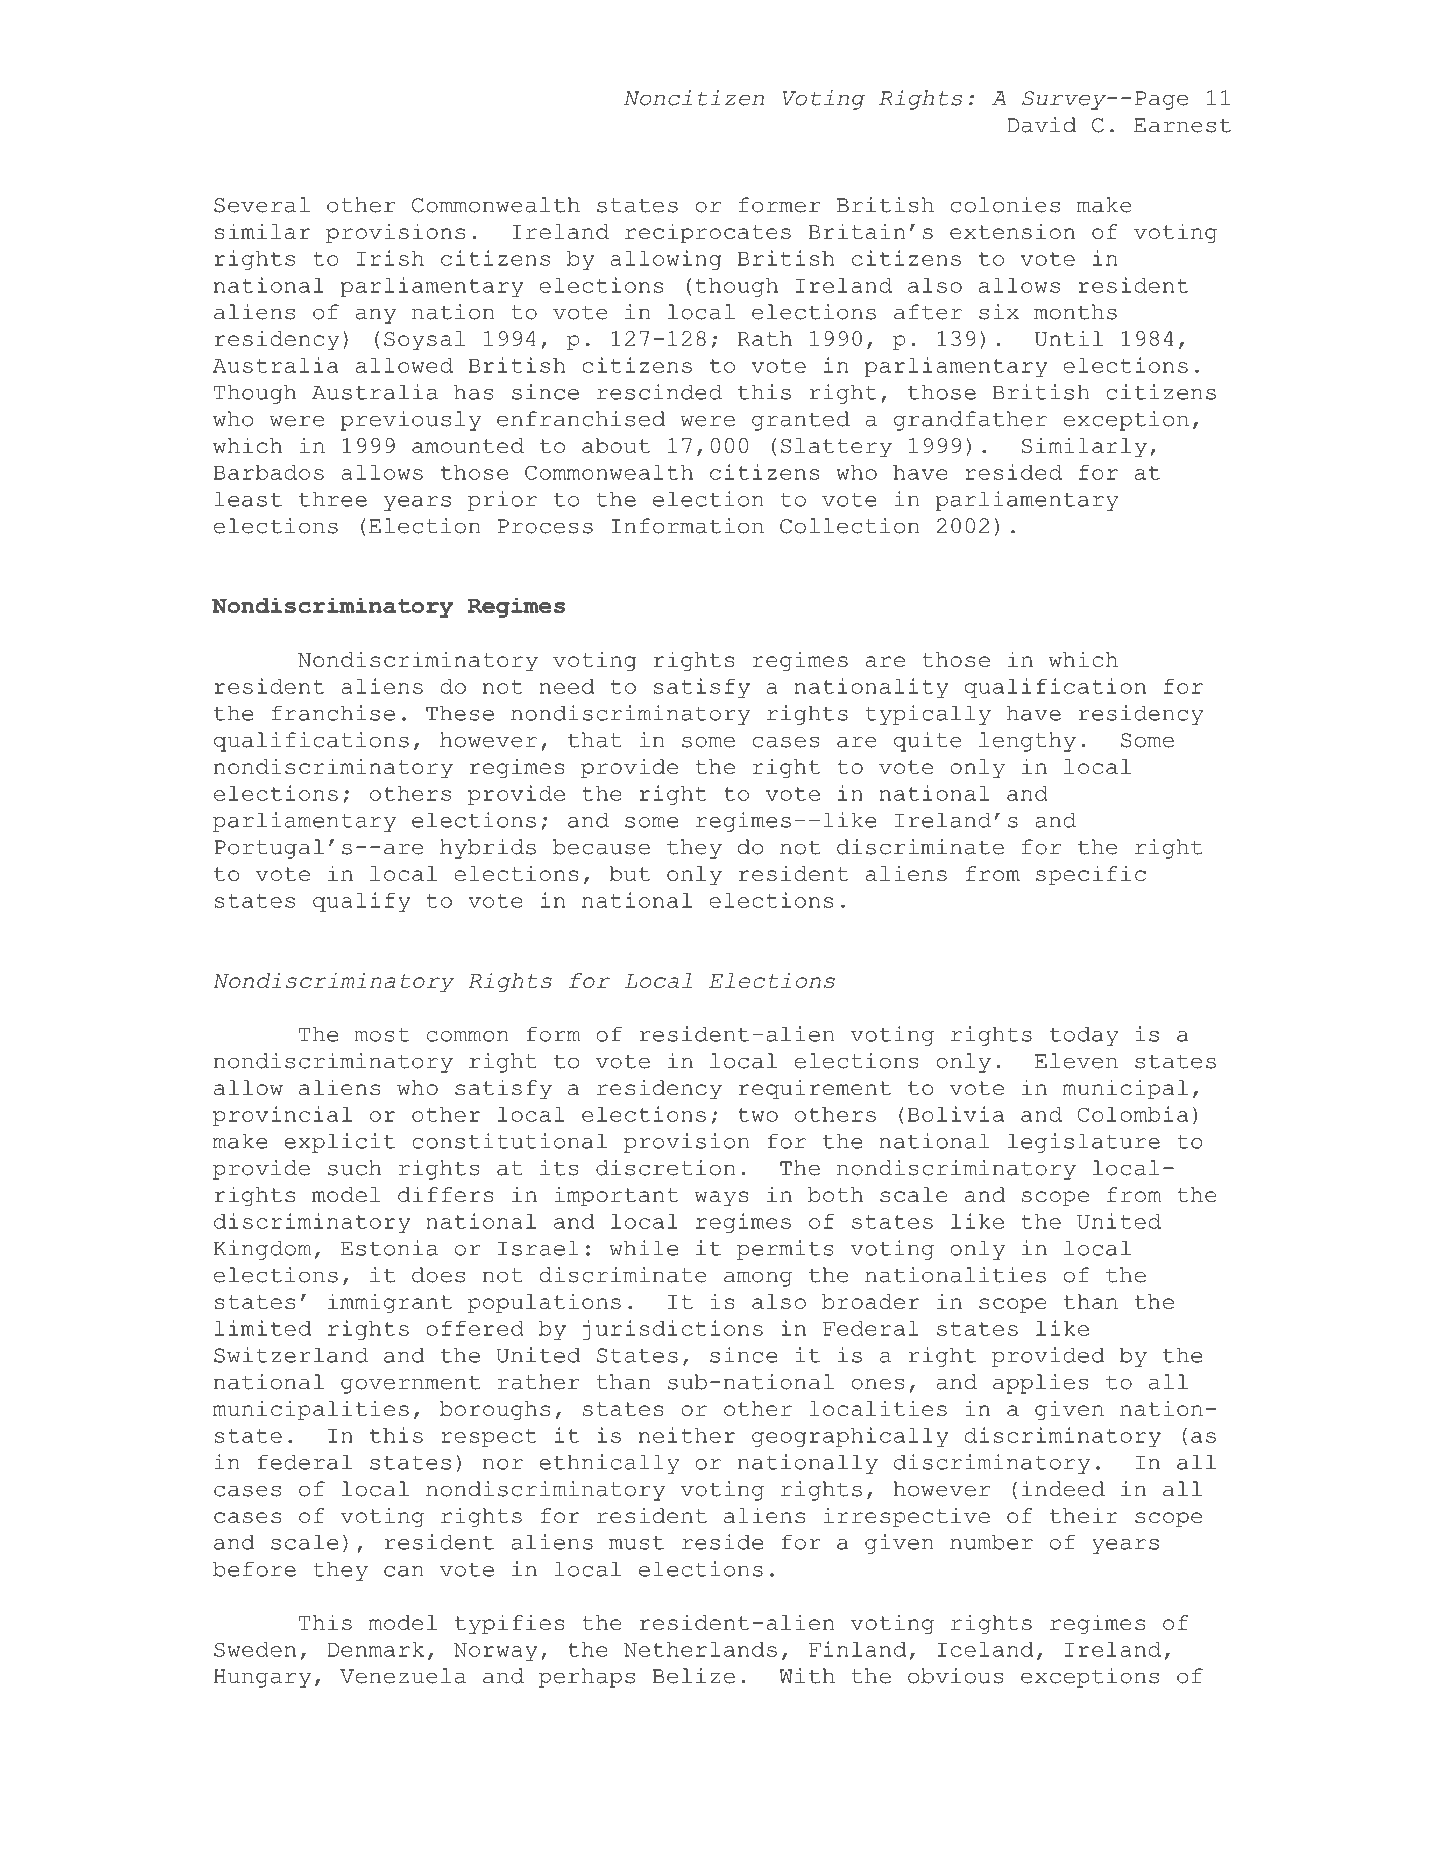  I want to click on Denmark, so click(375, 1649).
